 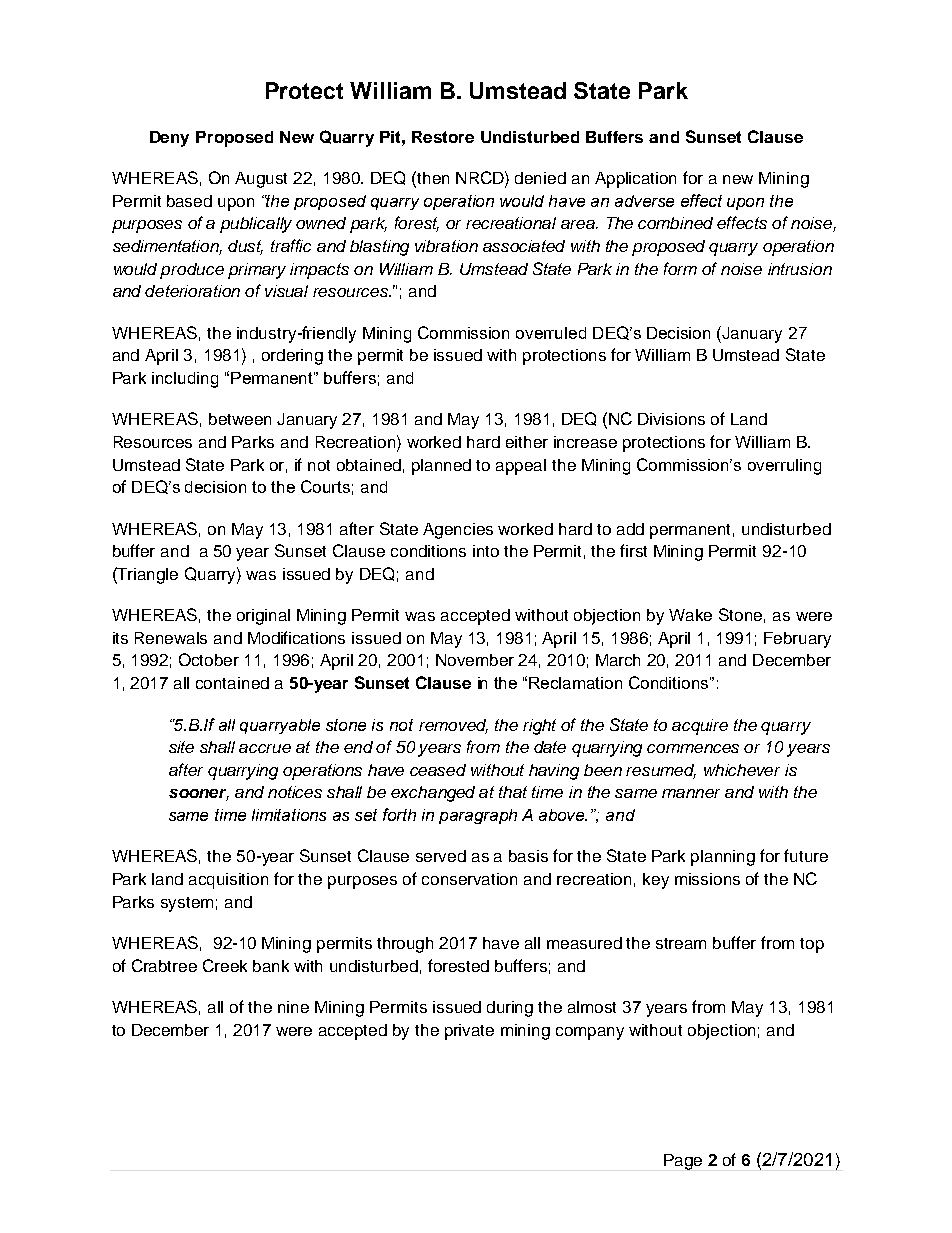 I want to click on limitations, so click(x=289, y=815).
